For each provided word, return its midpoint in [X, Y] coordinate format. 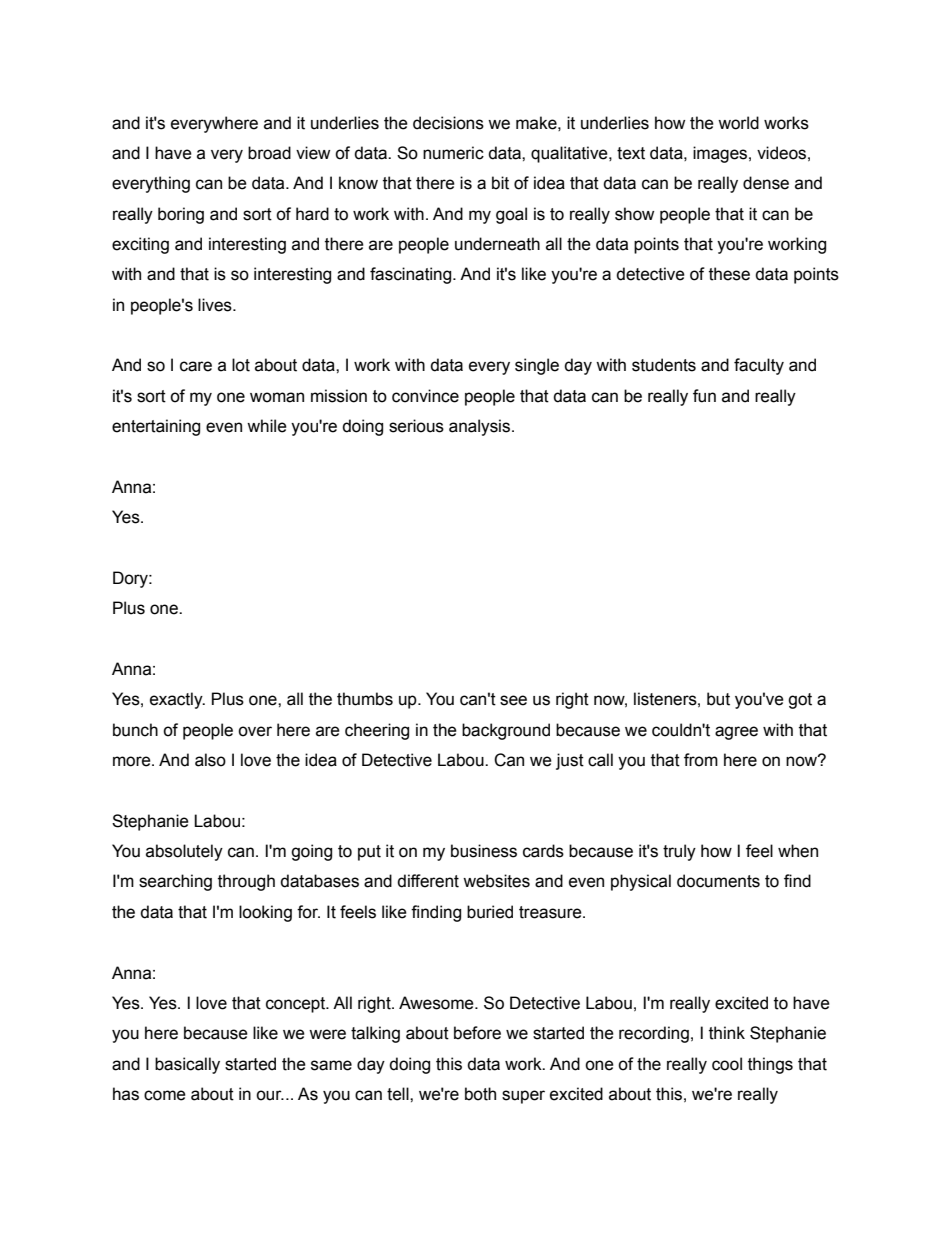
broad [269, 153]
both [480, 1094]
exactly [177, 700]
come [165, 1095]
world [738, 123]
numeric [453, 153]
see [513, 700]
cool [727, 1064]
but [718, 699]
